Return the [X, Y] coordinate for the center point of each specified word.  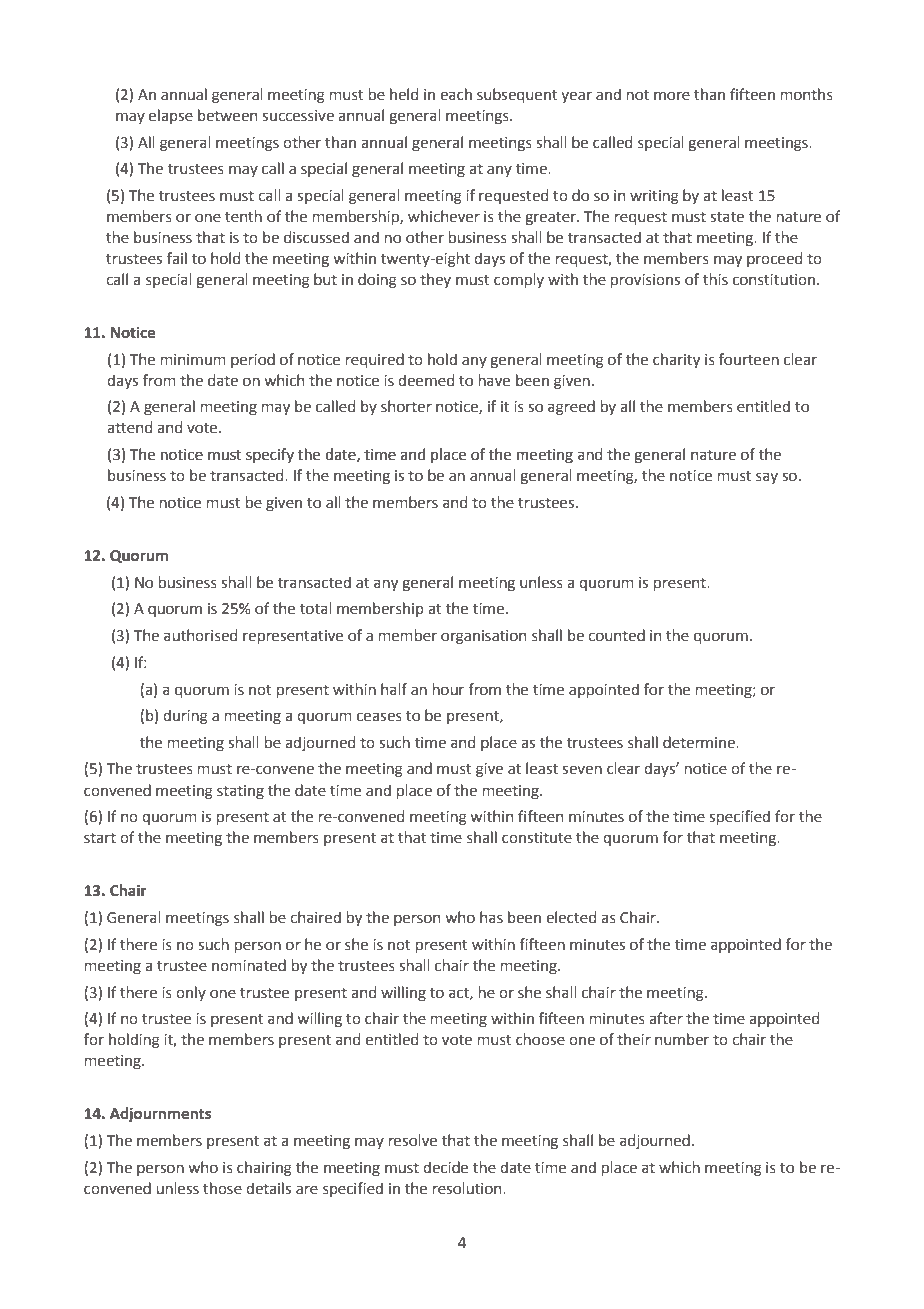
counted [616, 635]
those [222, 1188]
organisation [483, 637]
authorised [200, 635]
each [456, 94]
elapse [171, 116]
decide [445, 1167]
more [672, 96]
